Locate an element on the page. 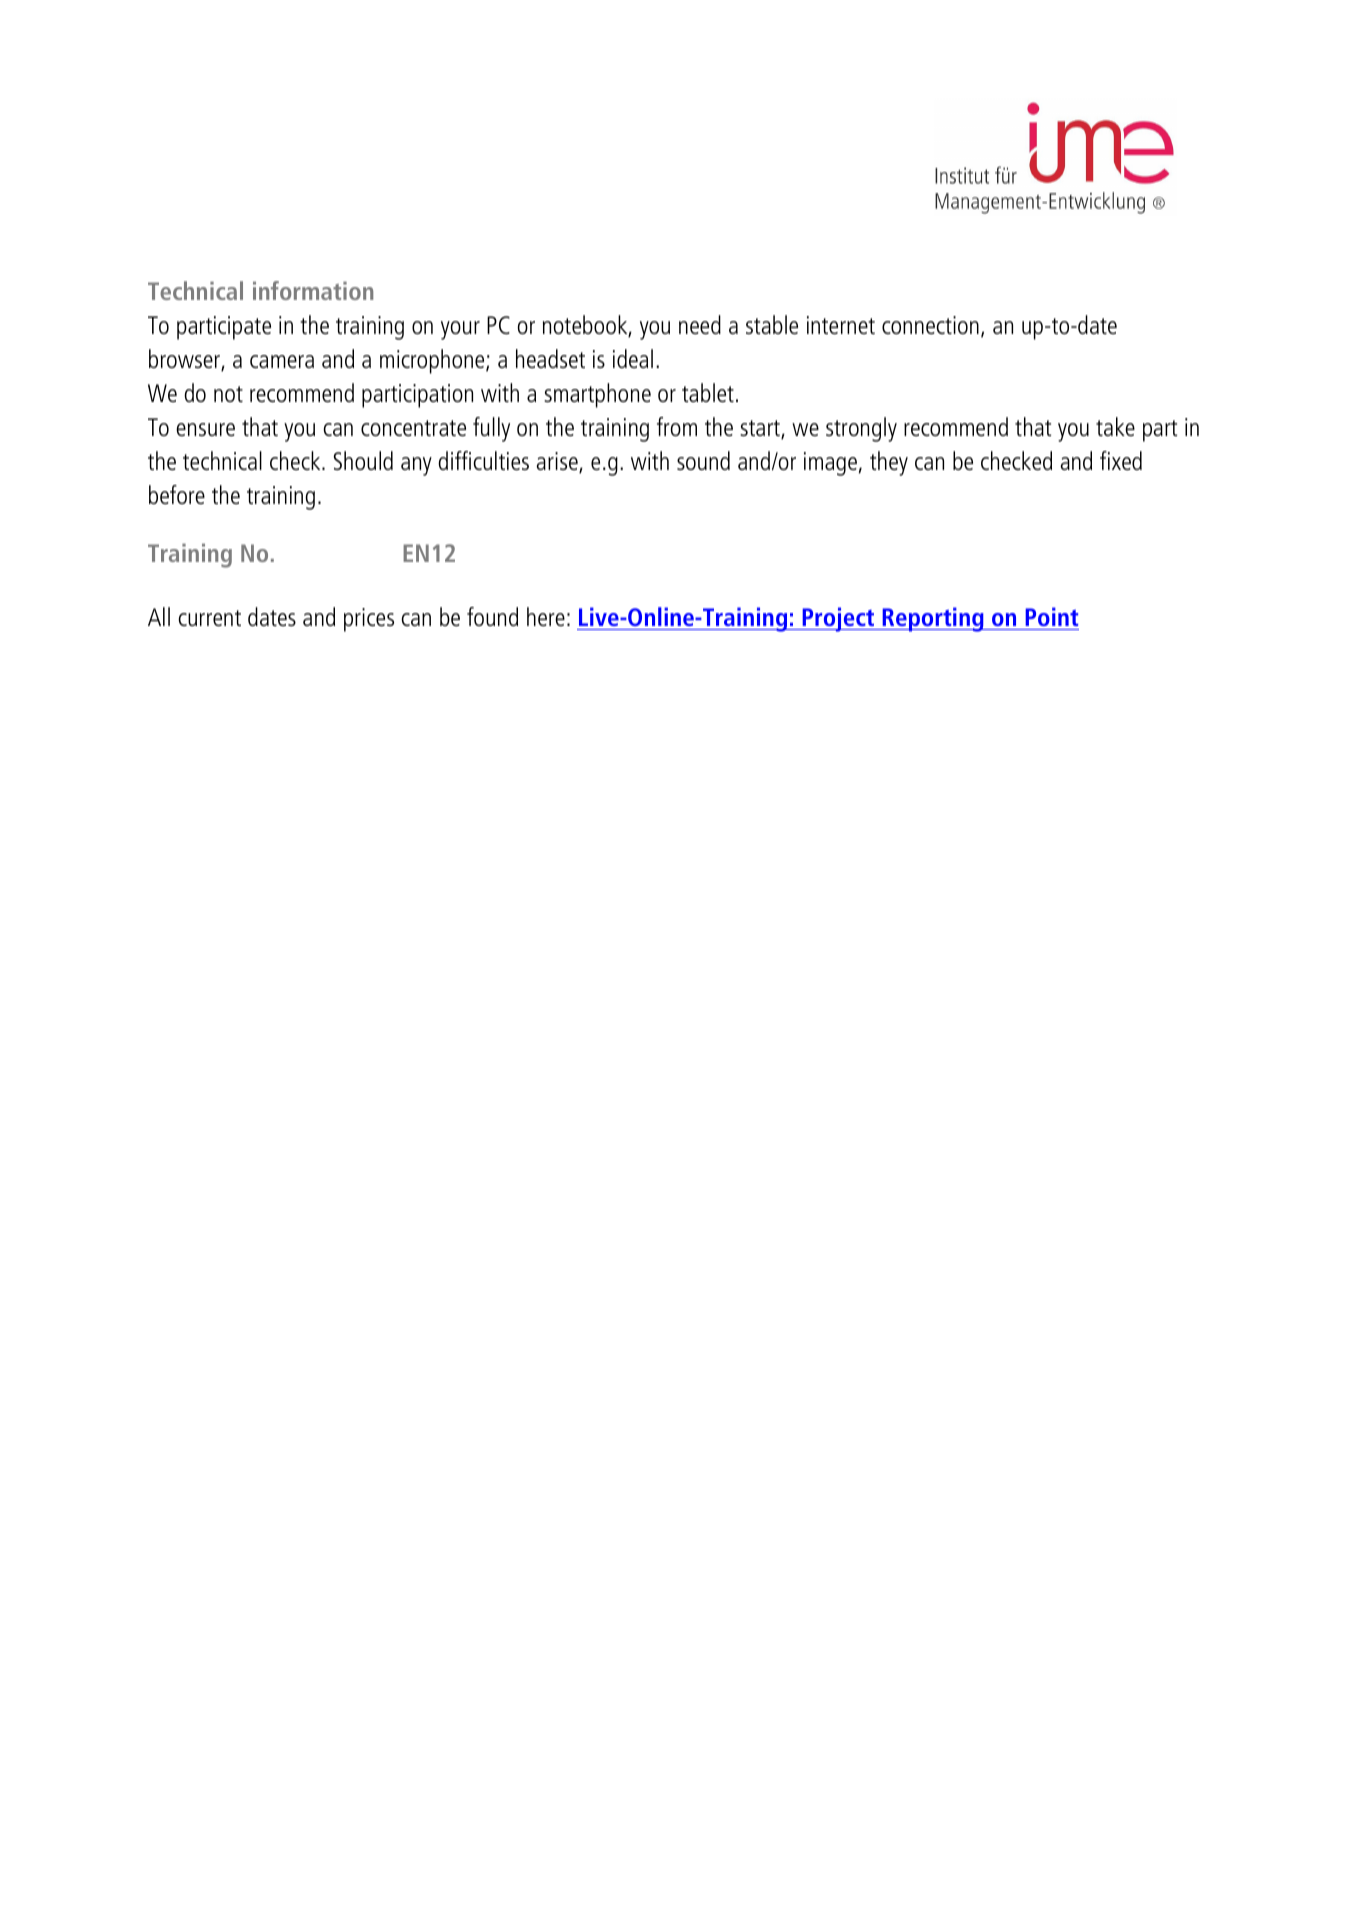  need is located at coordinates (700, 324).
